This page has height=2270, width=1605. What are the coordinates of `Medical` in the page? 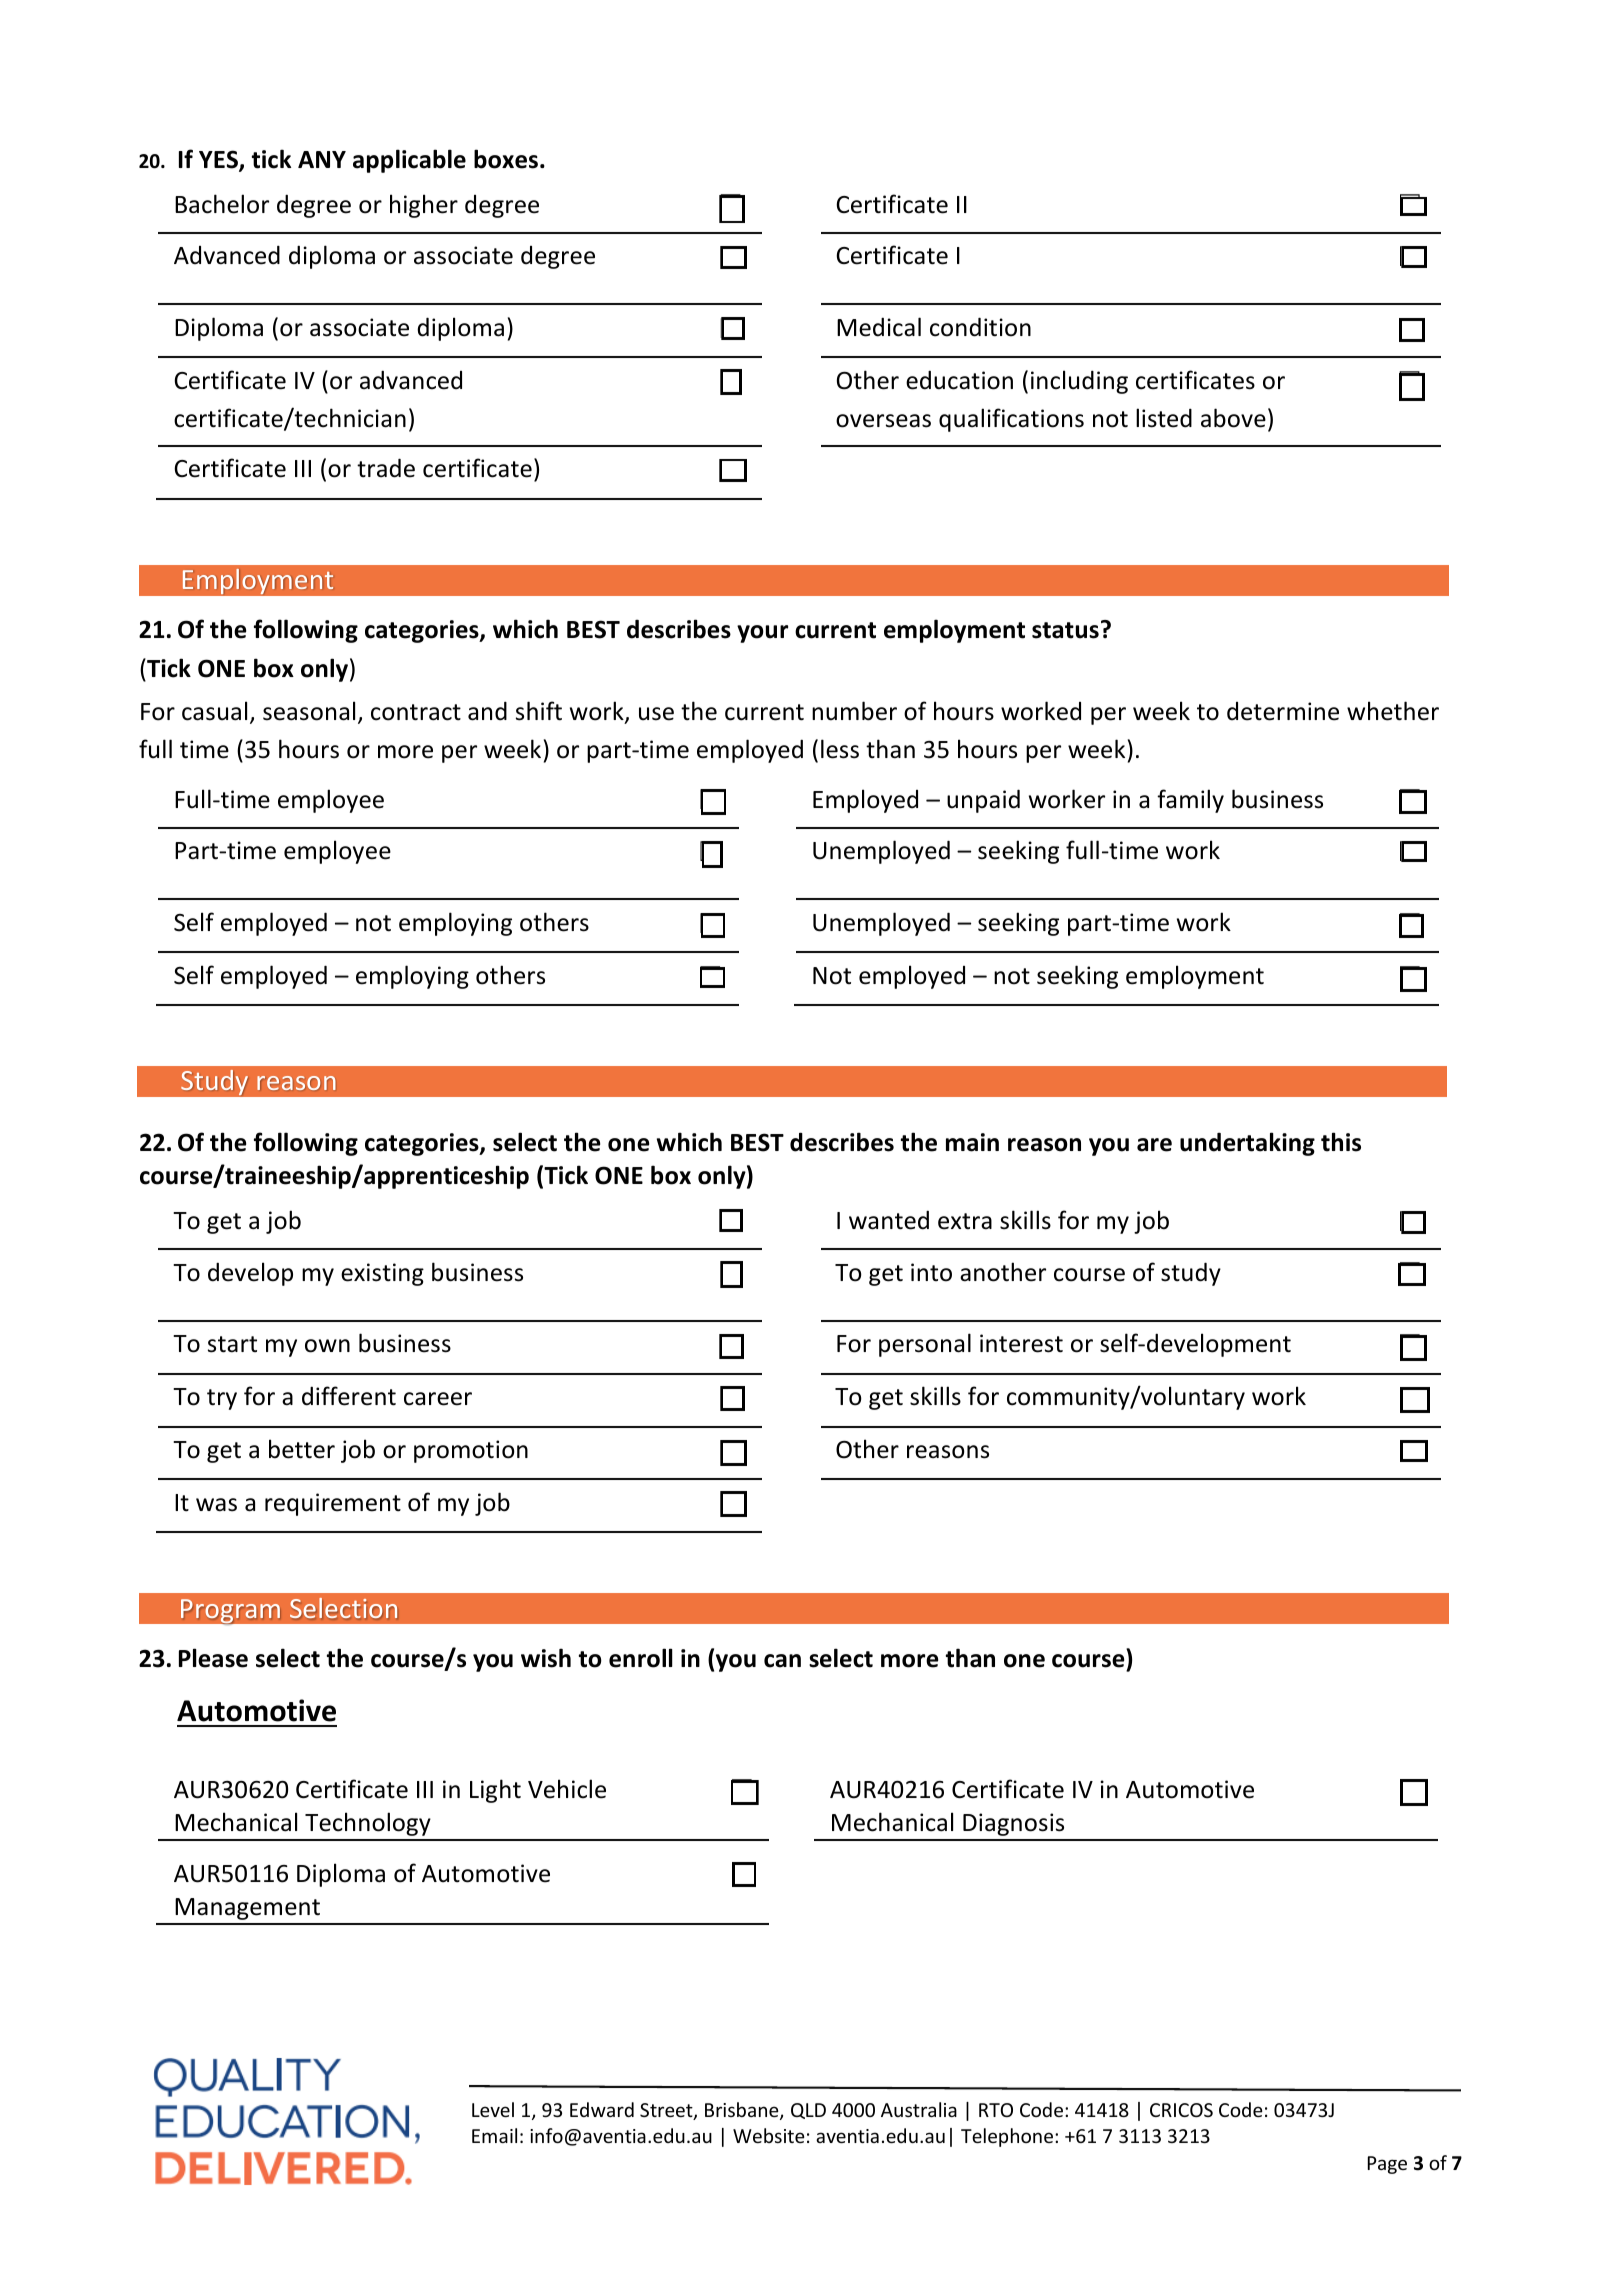 It's located at (879, 327).
